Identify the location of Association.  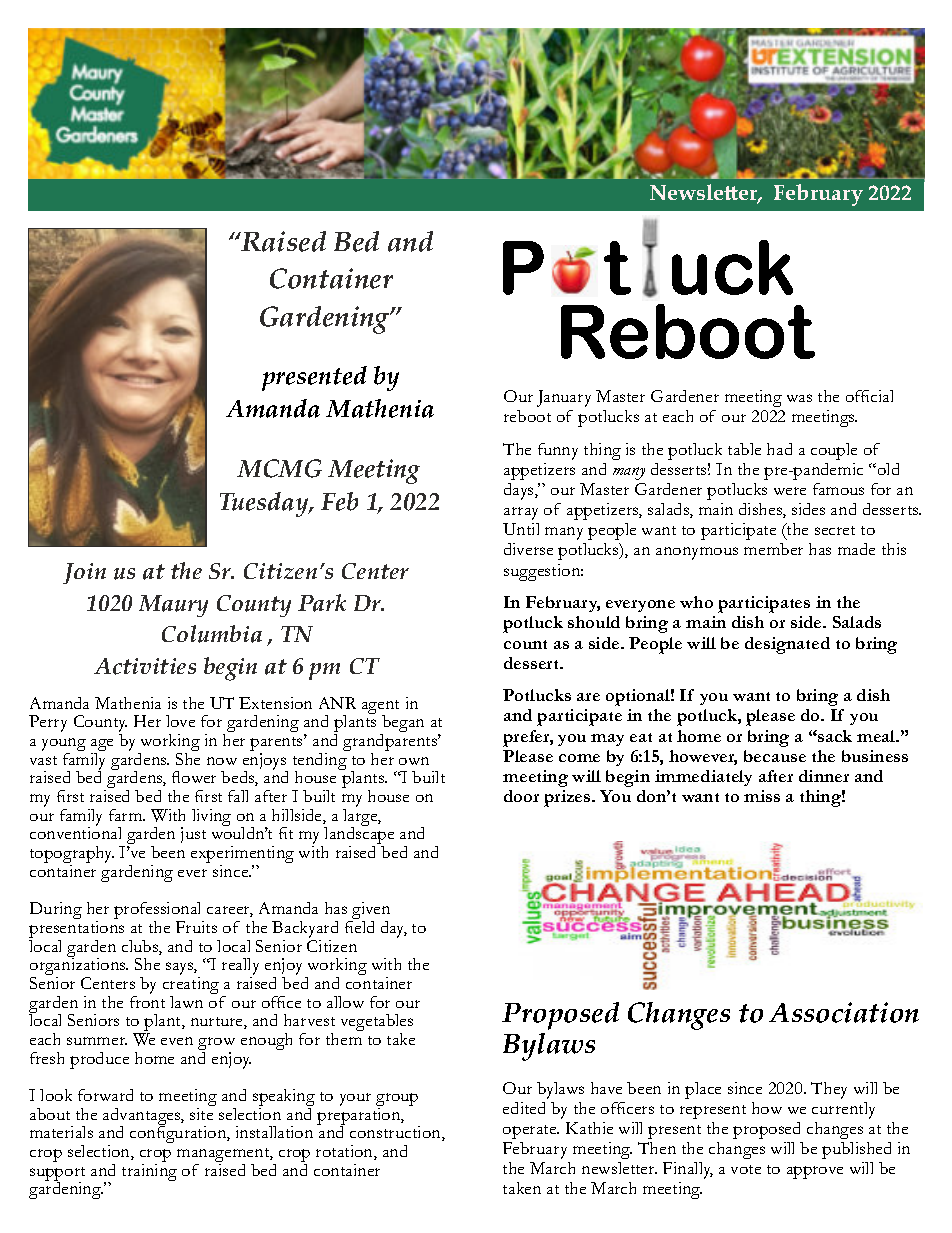
(844, 1012).
